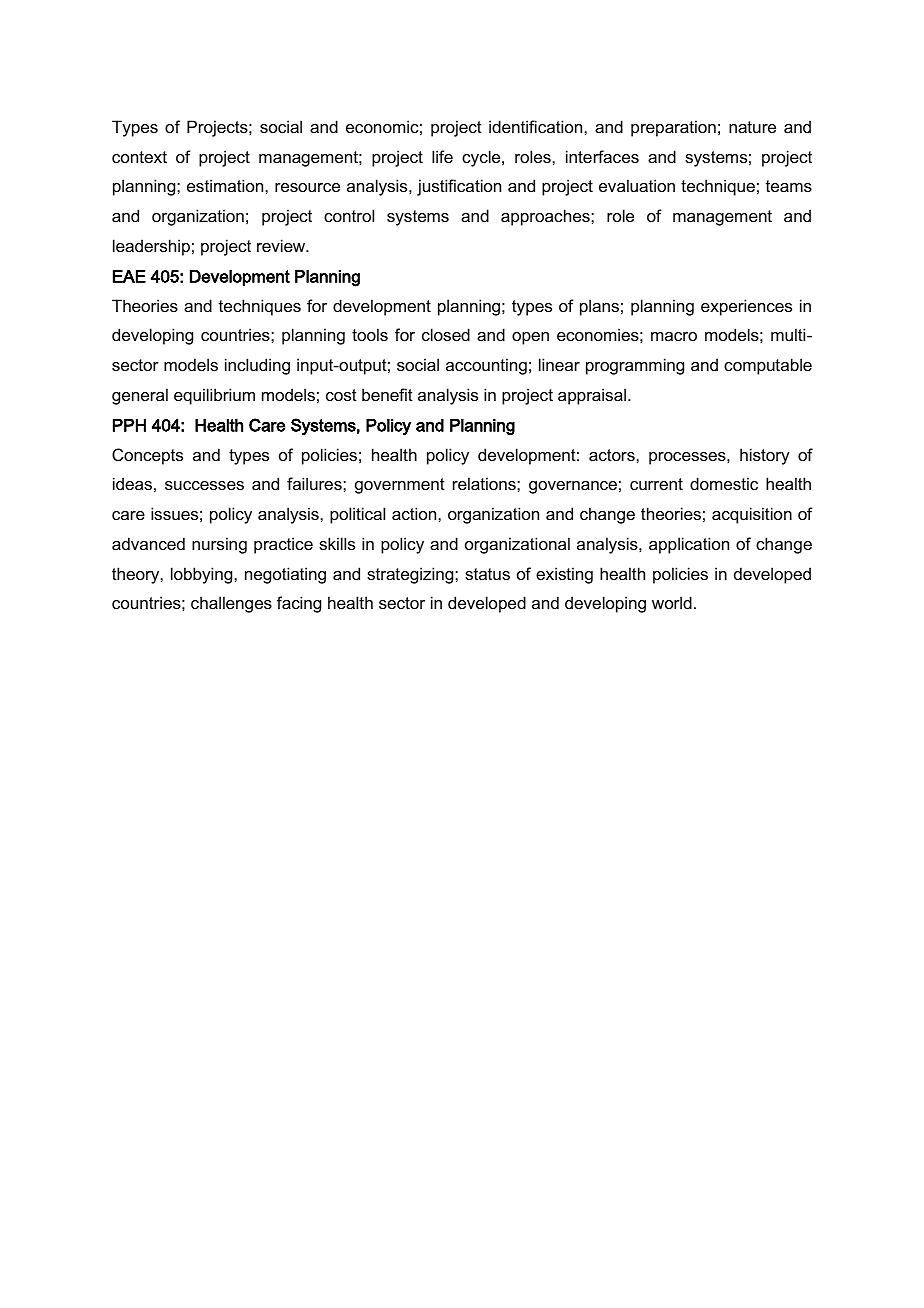 Image resolution: width=924 pixels, height=1308 pixels. Describe the element at coordinates (765, 456) in the page. I see `history` at that location.
